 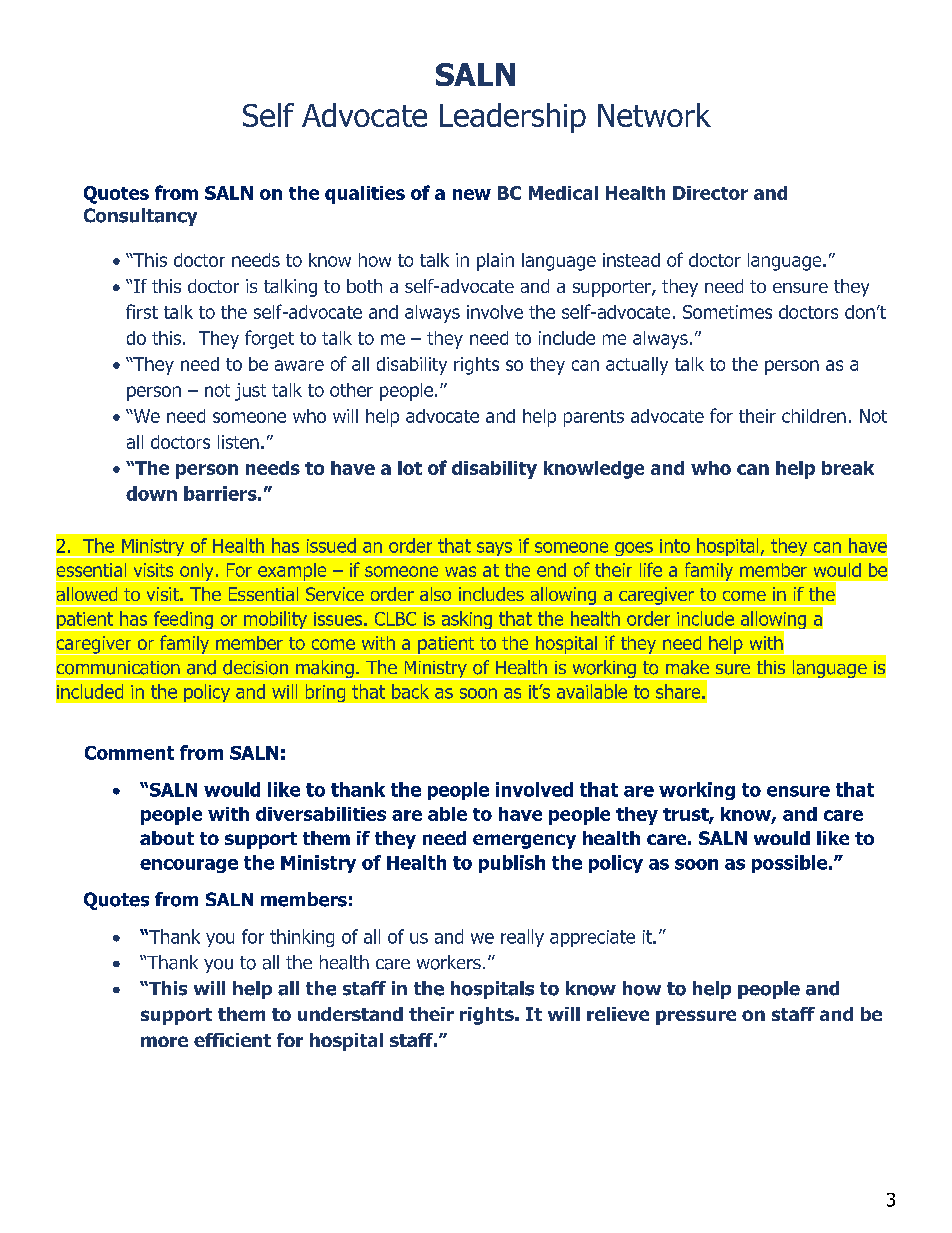 What do you see at coordinates (675, 546) in the screenshot?
I see `into` at bounding box center [675, 546].
